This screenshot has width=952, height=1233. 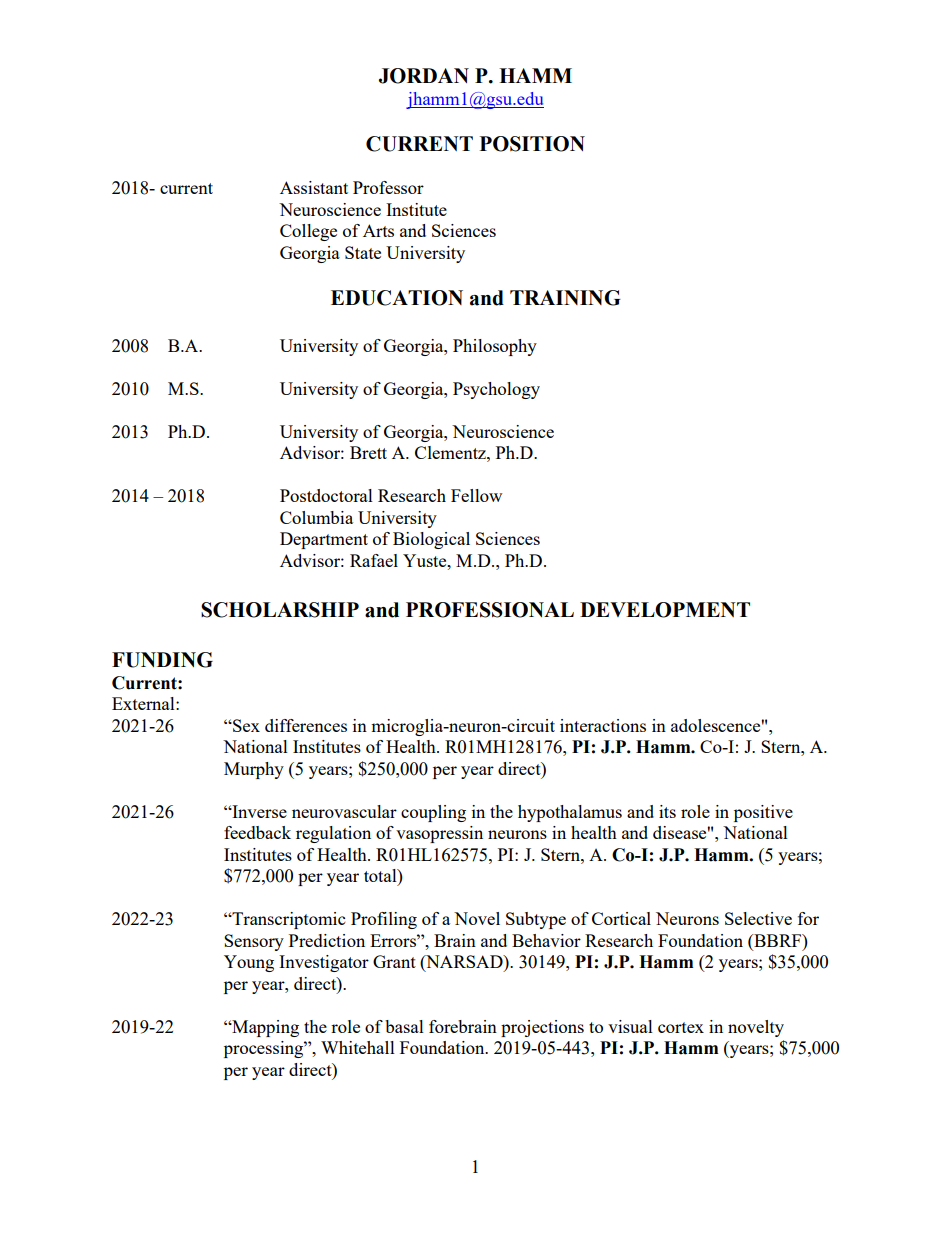 I want to click on DEVELOPMENT, so click(x=665, y=610).
